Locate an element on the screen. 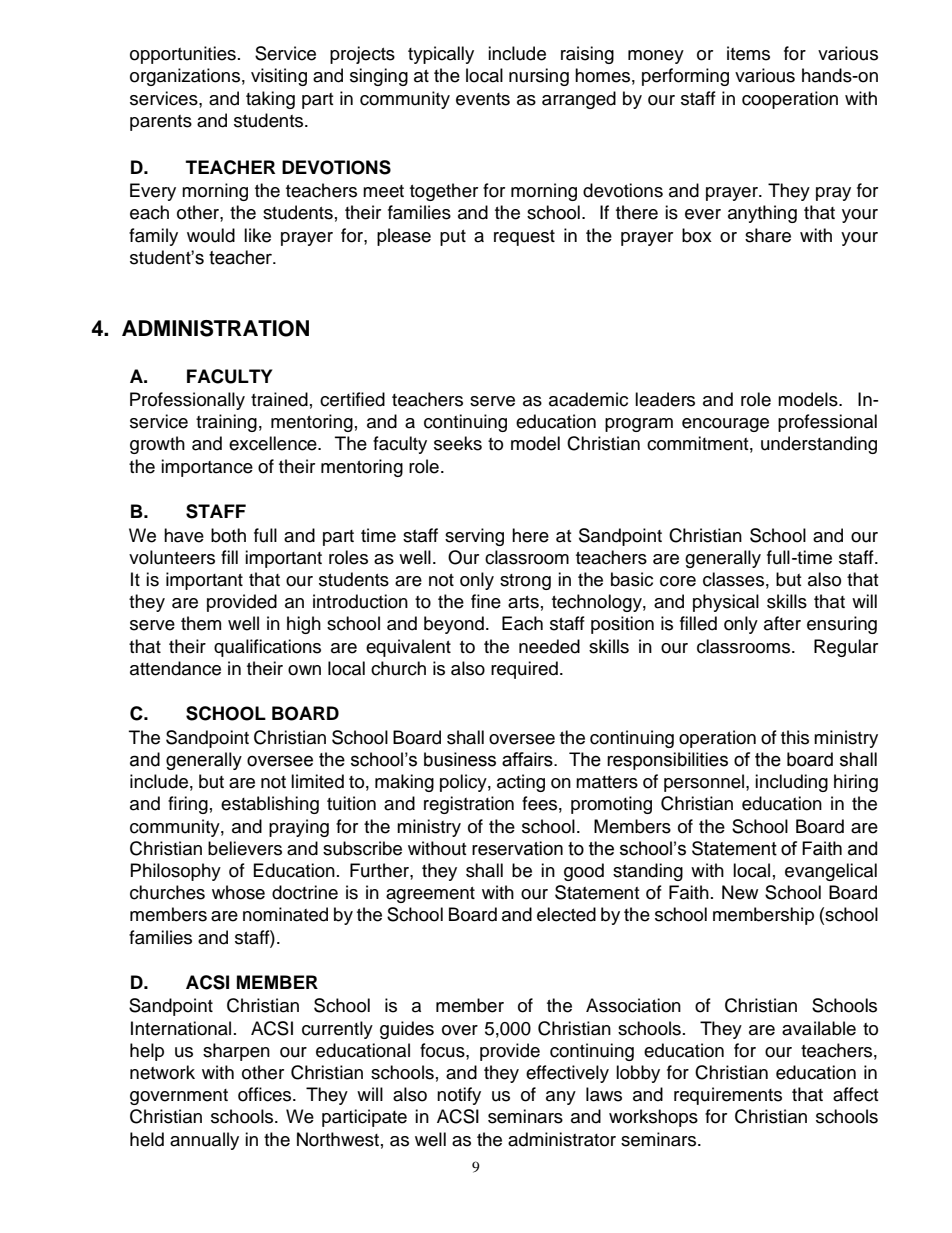 This screenshot has height=1233, width=952. requirements is located at coordinates (728, 1096).
